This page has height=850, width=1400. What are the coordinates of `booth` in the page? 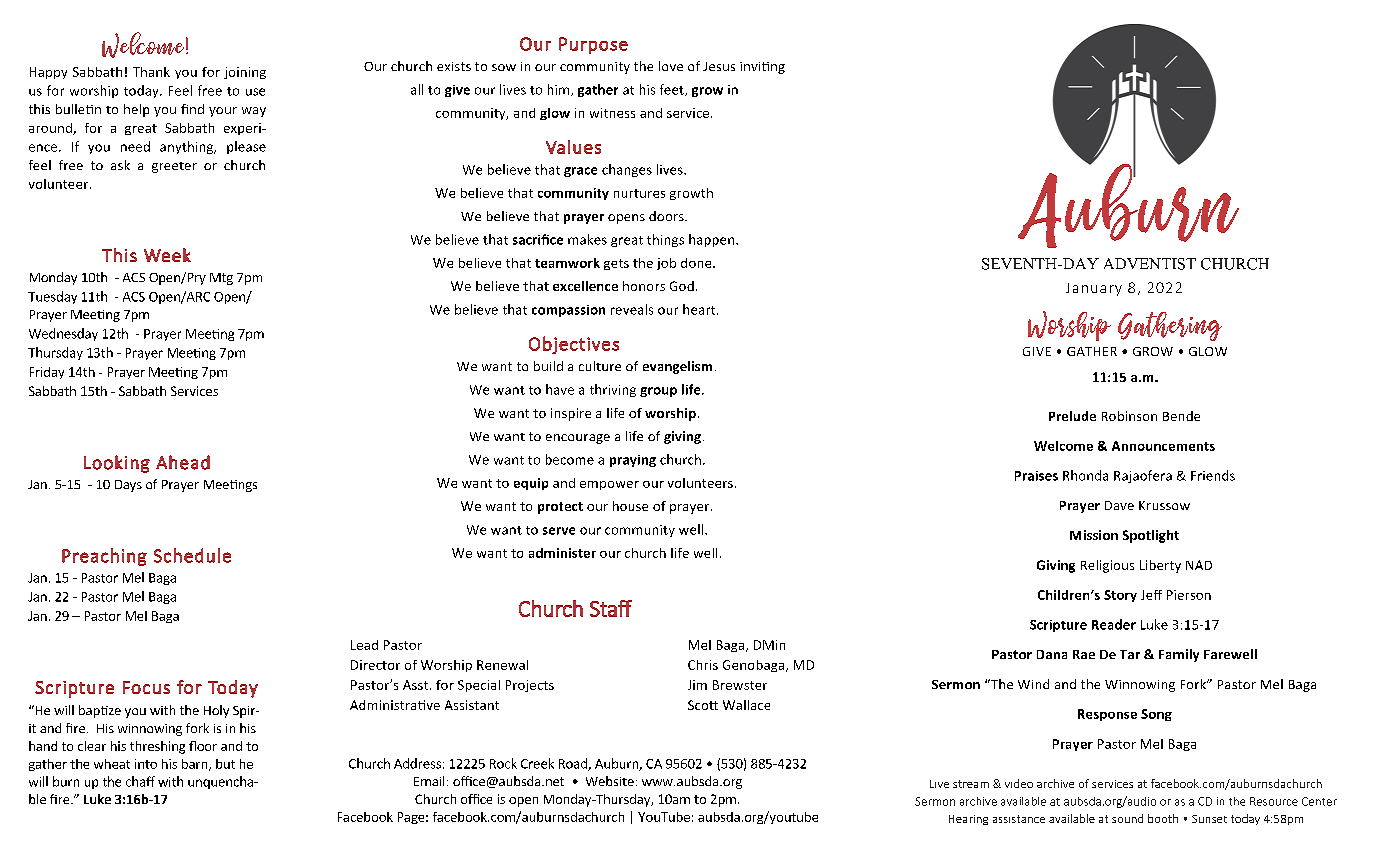 It's located at (1163, 818).
